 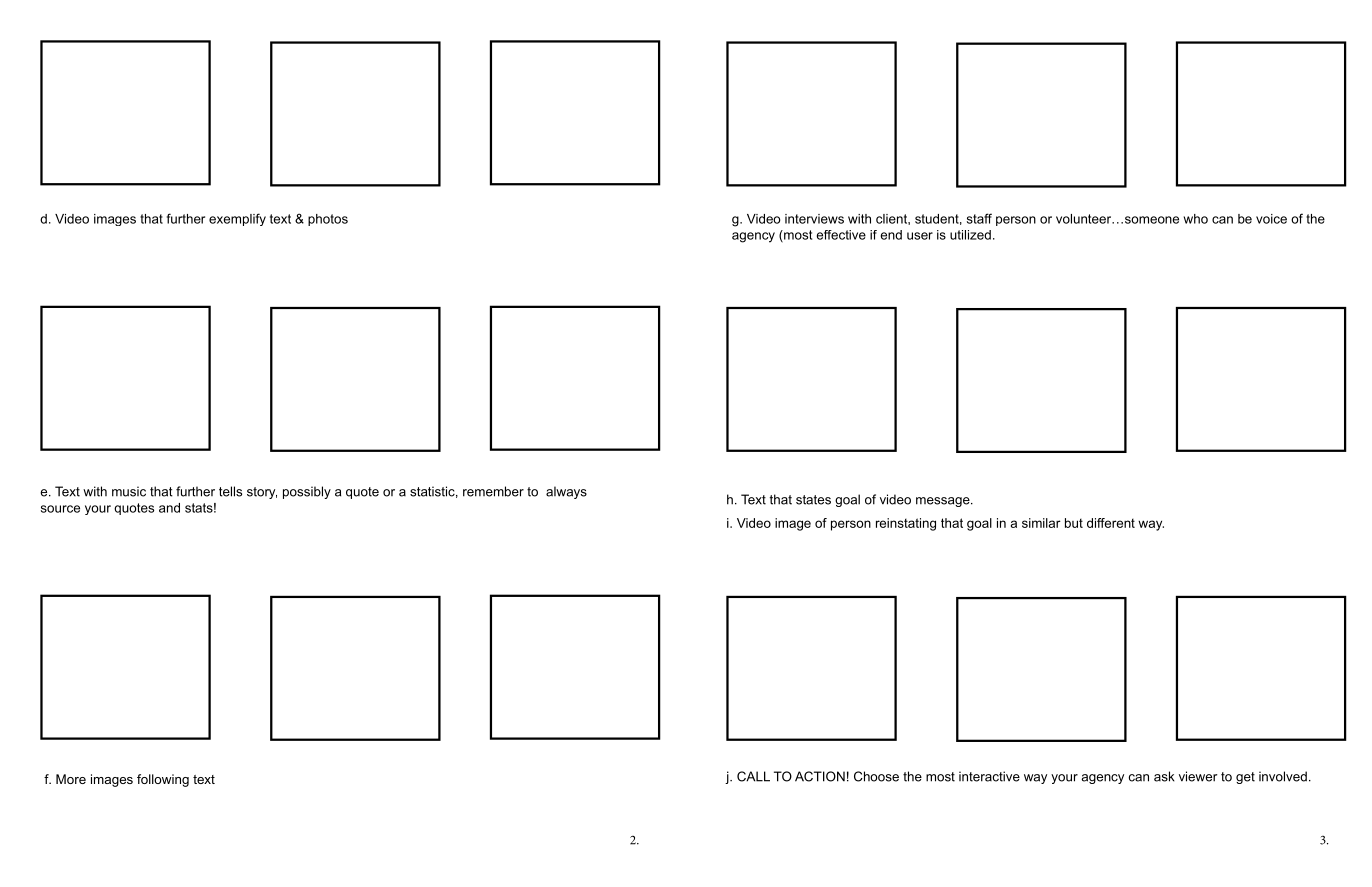 What do you see at coordinates (1196, 219) in the screenshot?
I see `who` at bounding box center [1196, 219].
